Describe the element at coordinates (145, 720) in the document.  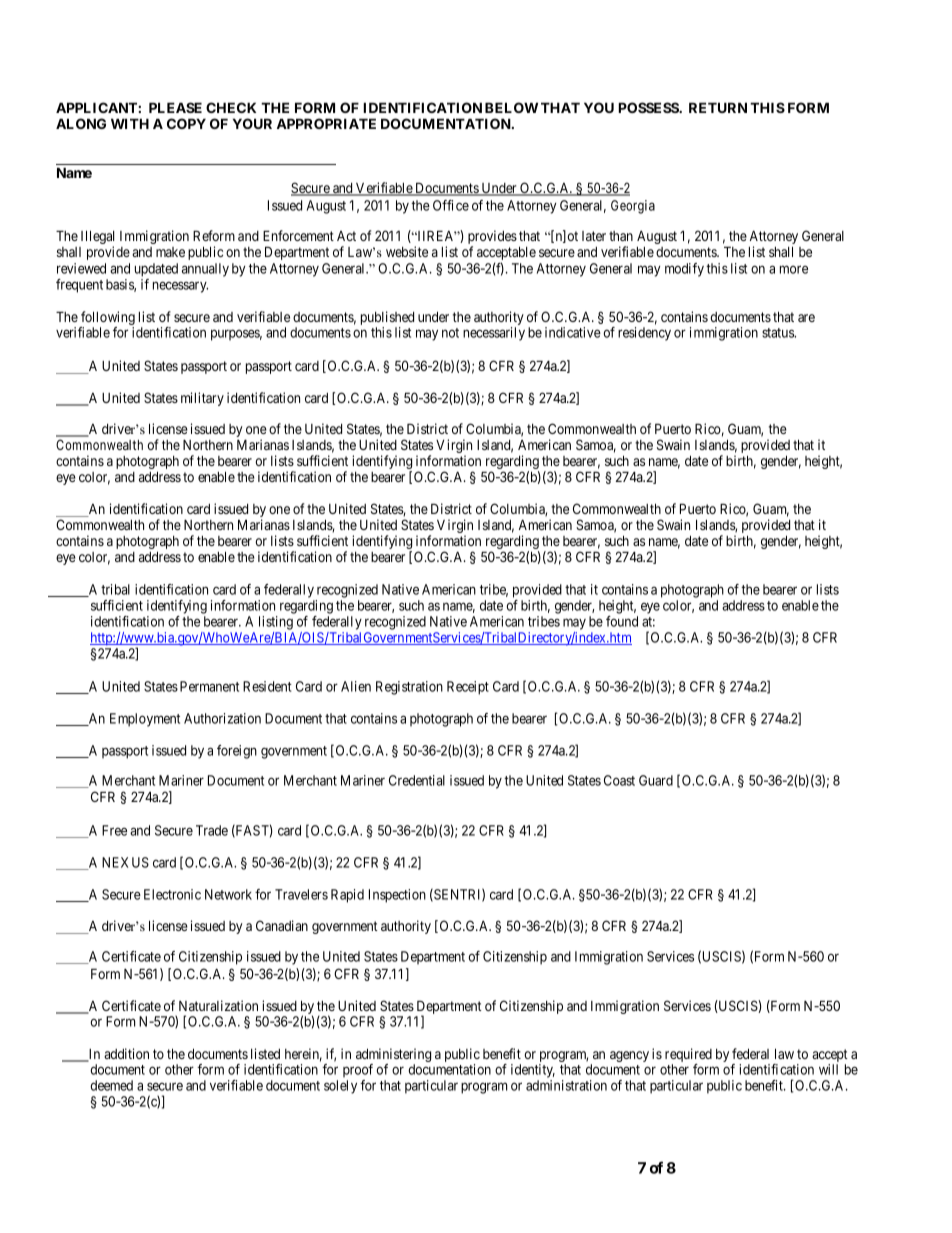
I see `Employment` at that location.
